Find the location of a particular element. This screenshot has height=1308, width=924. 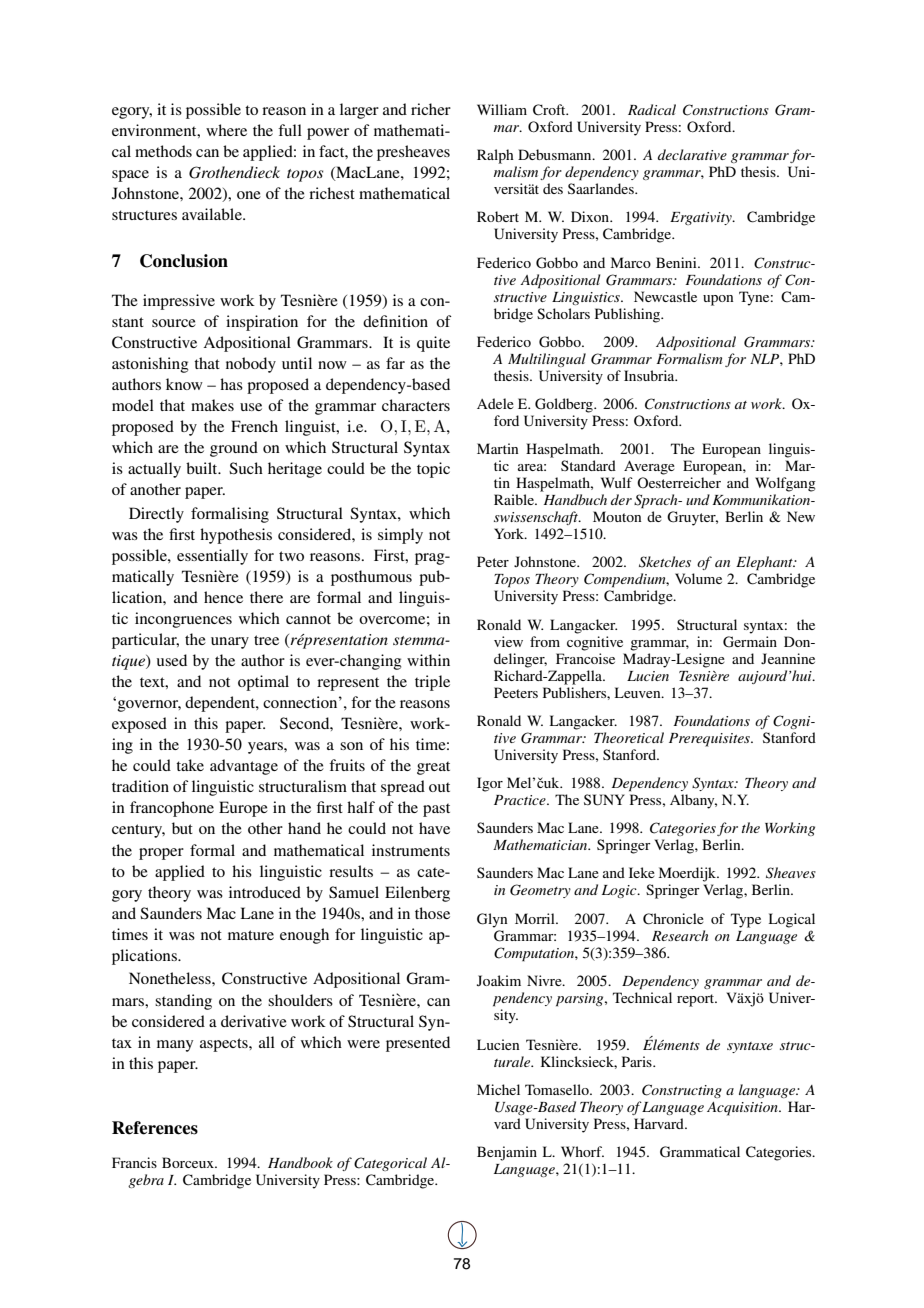

Prerequisites is located at coordinates (710, 740).
